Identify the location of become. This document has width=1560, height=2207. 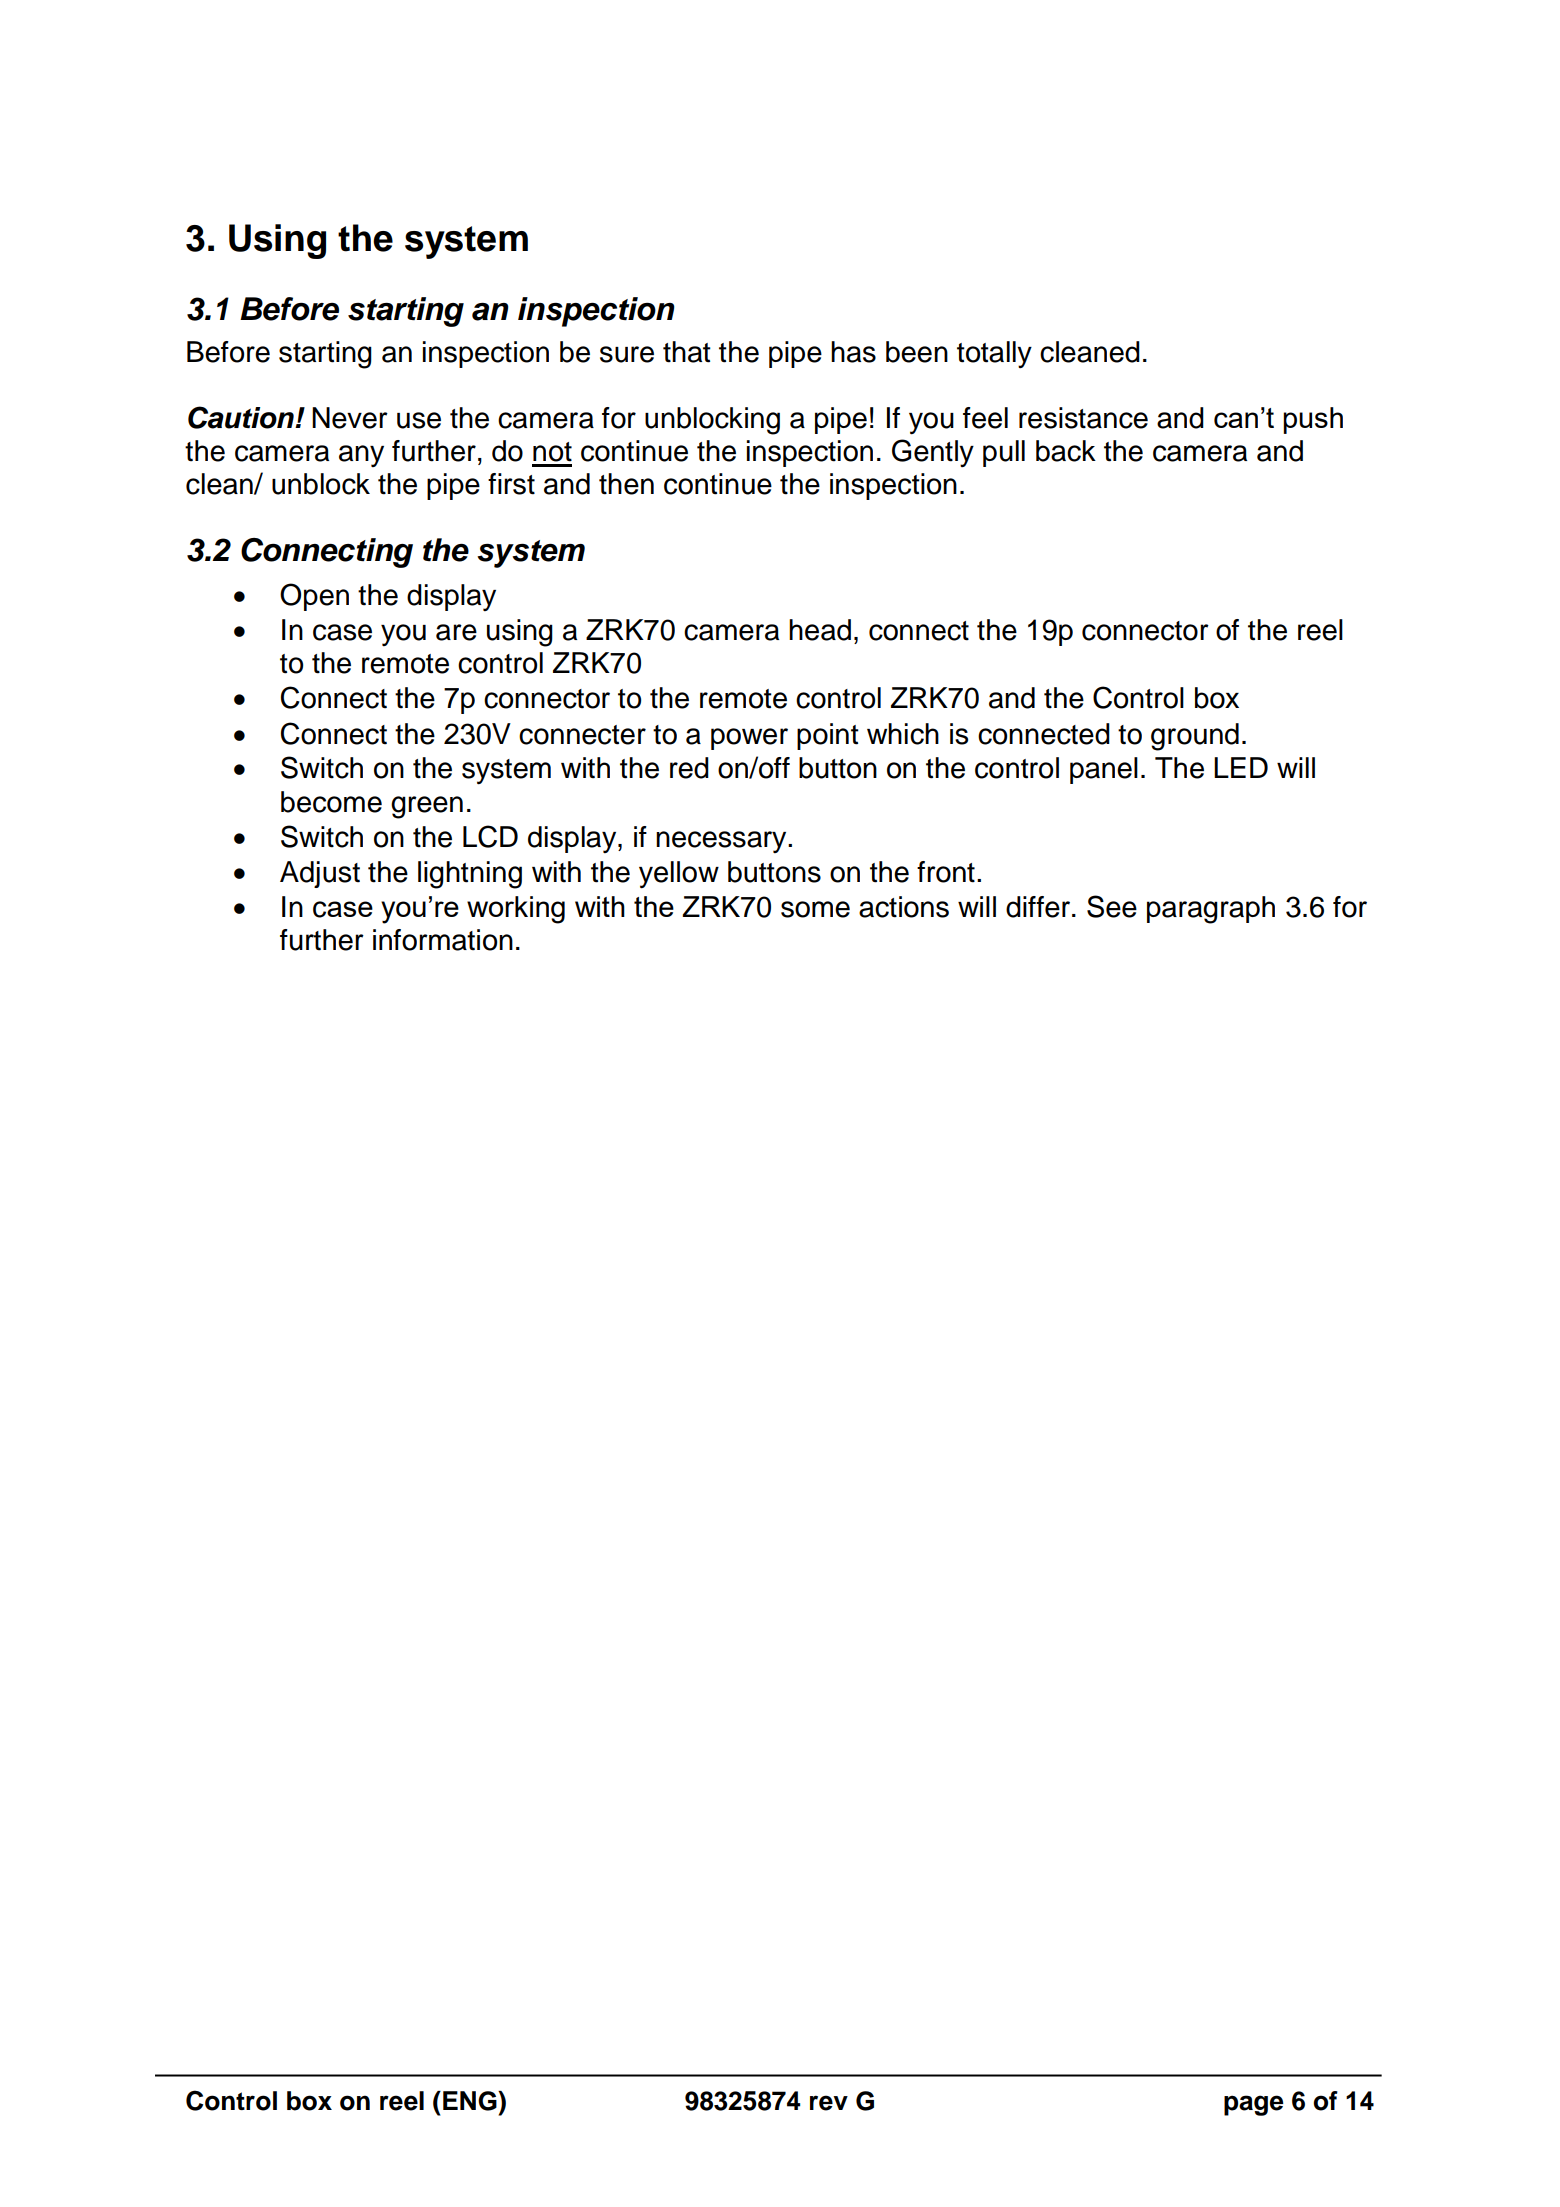
(331, 802).
